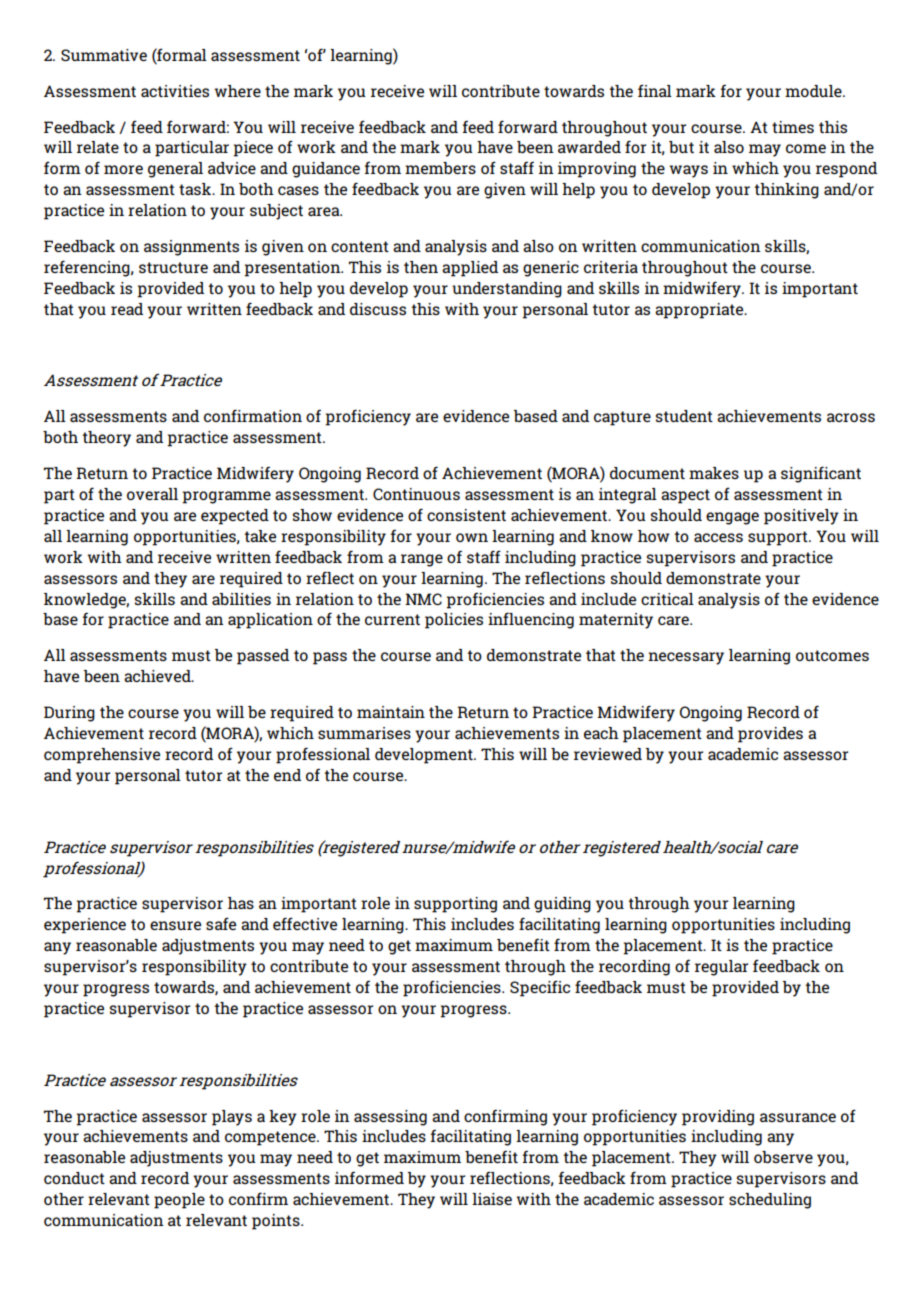  I want to click on appropriate, so click(700, 311).
